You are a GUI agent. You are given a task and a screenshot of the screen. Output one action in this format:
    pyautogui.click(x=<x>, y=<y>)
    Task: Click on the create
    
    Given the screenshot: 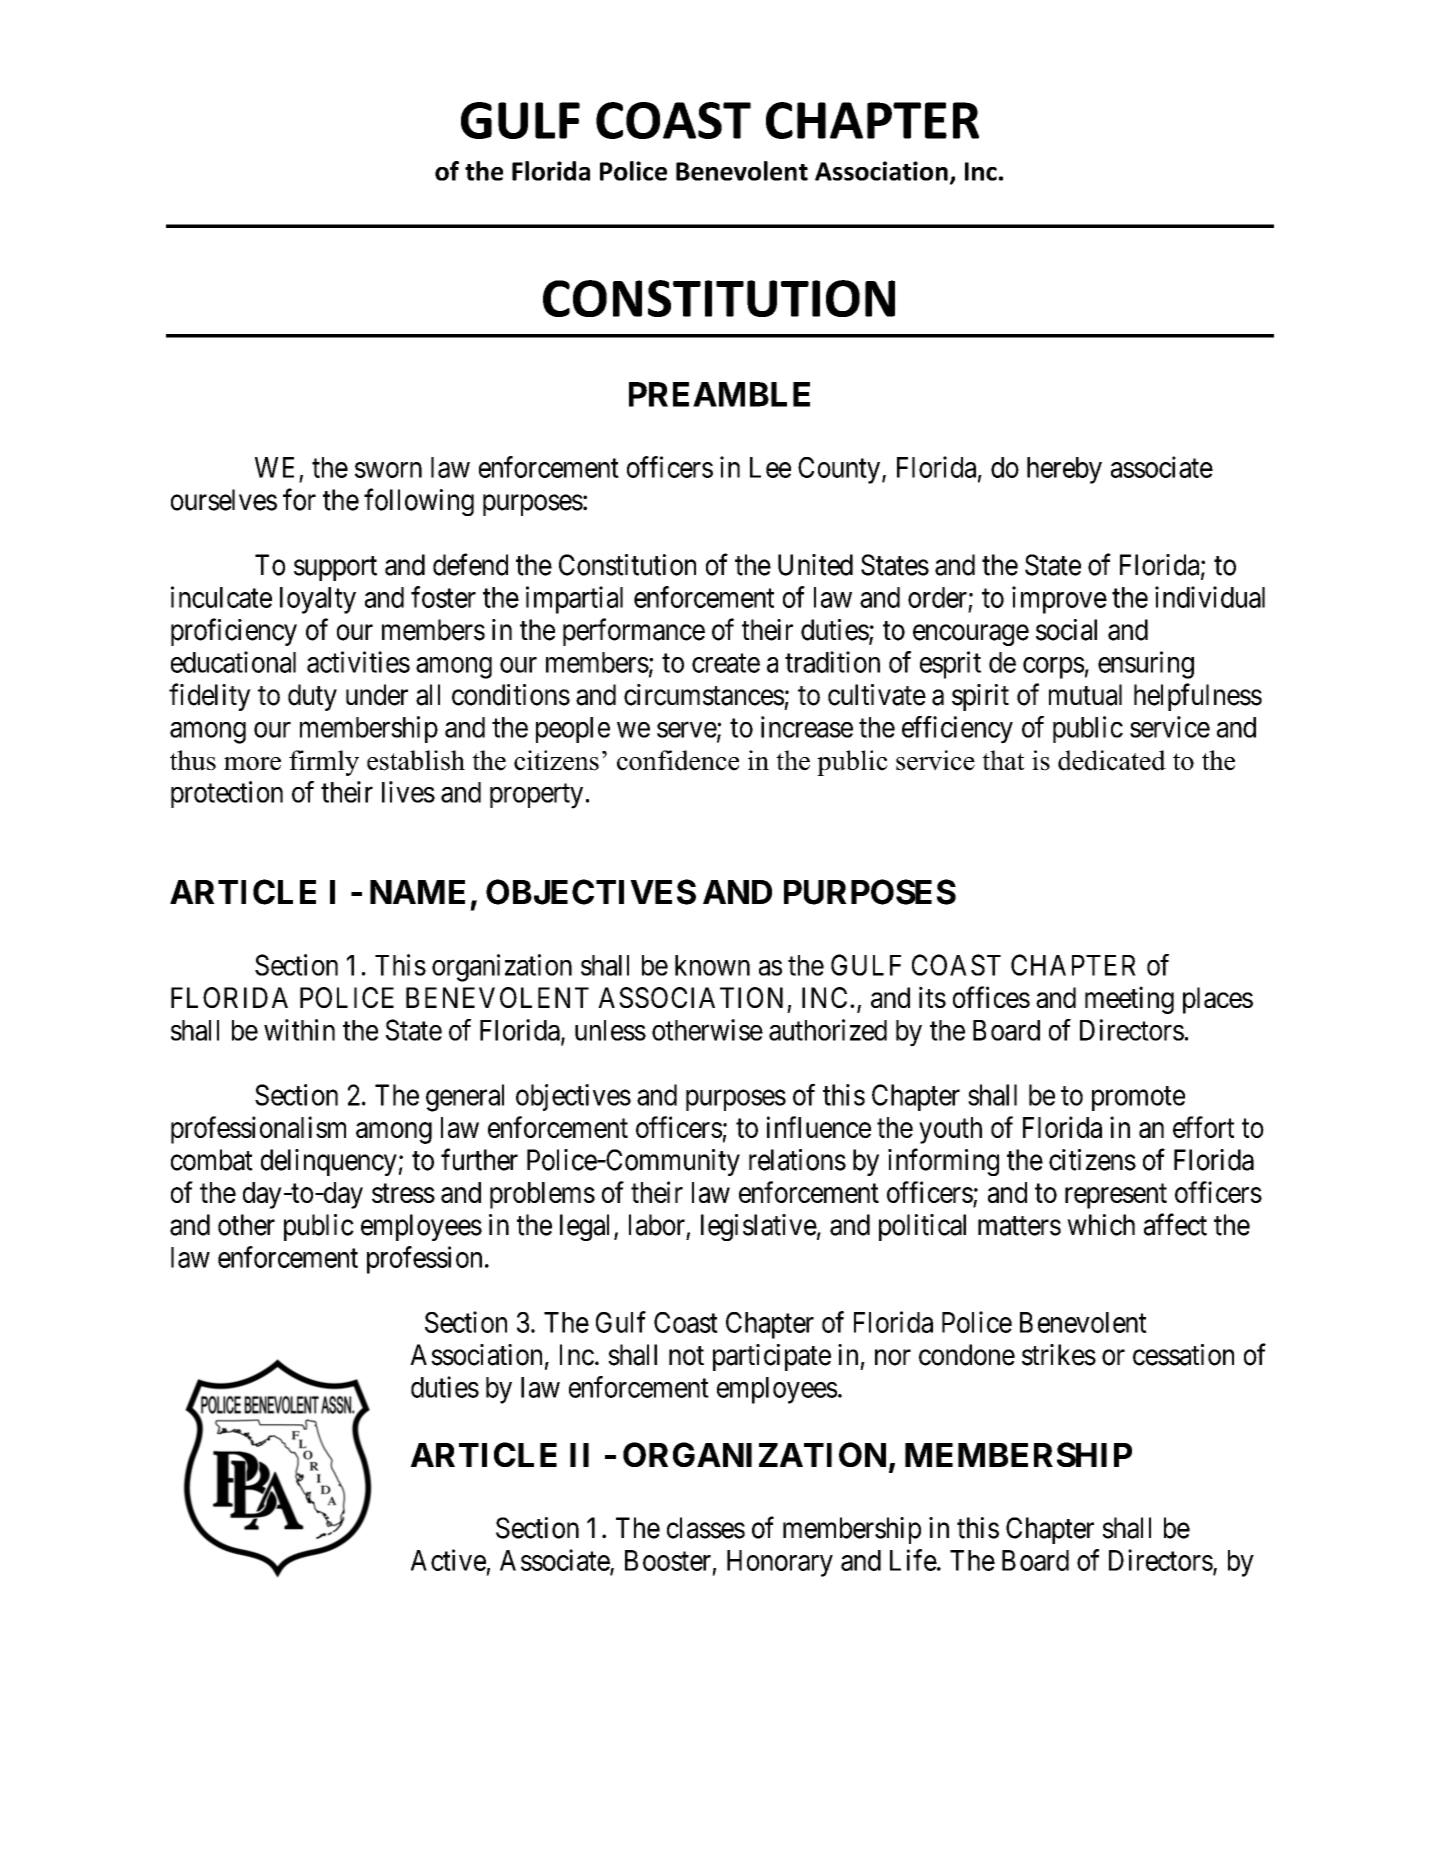 What is the action you would take?
    pyautogui.click(x=726, y=663)
